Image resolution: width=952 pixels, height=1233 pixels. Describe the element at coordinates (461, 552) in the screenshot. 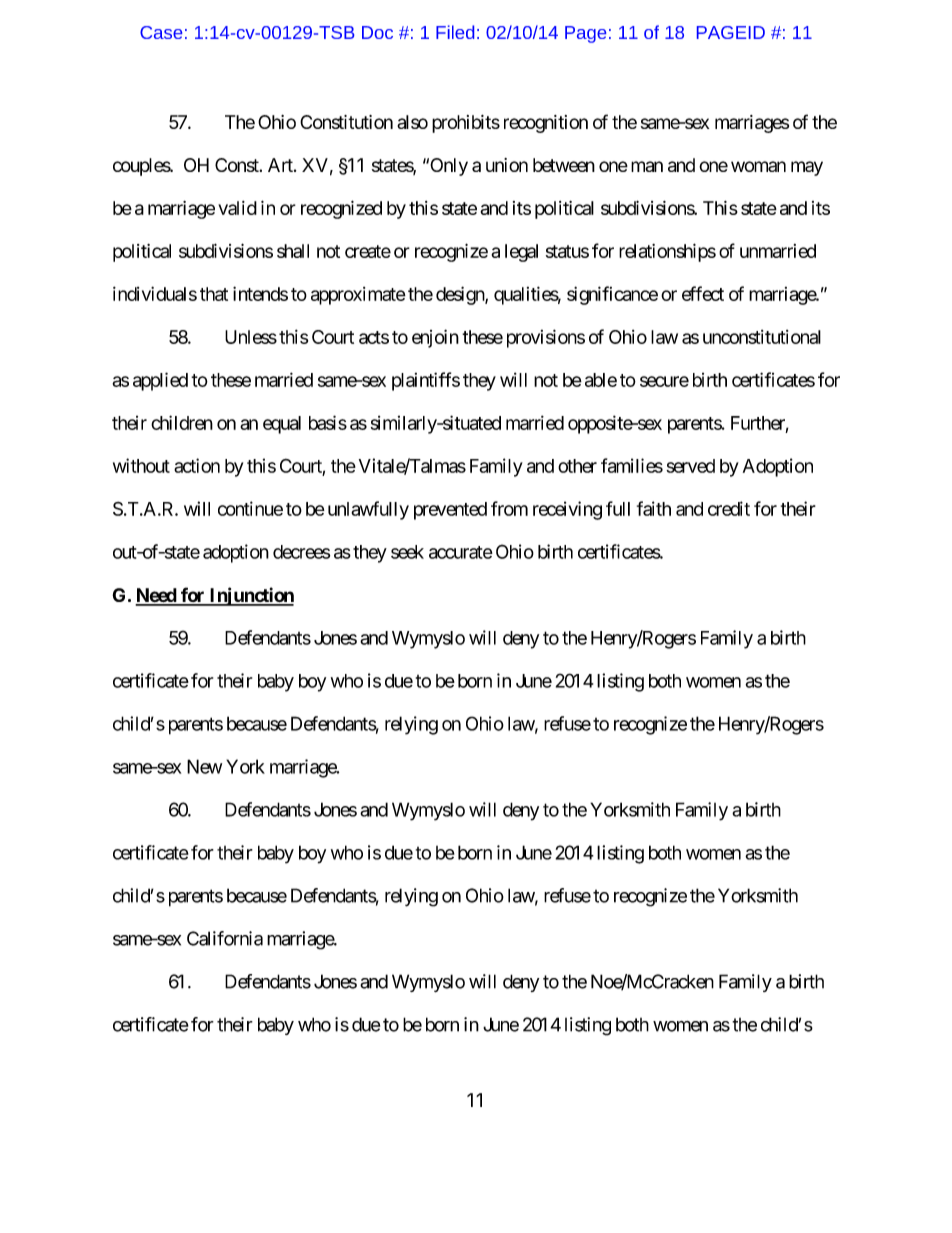

I see `accurate` at that location.
